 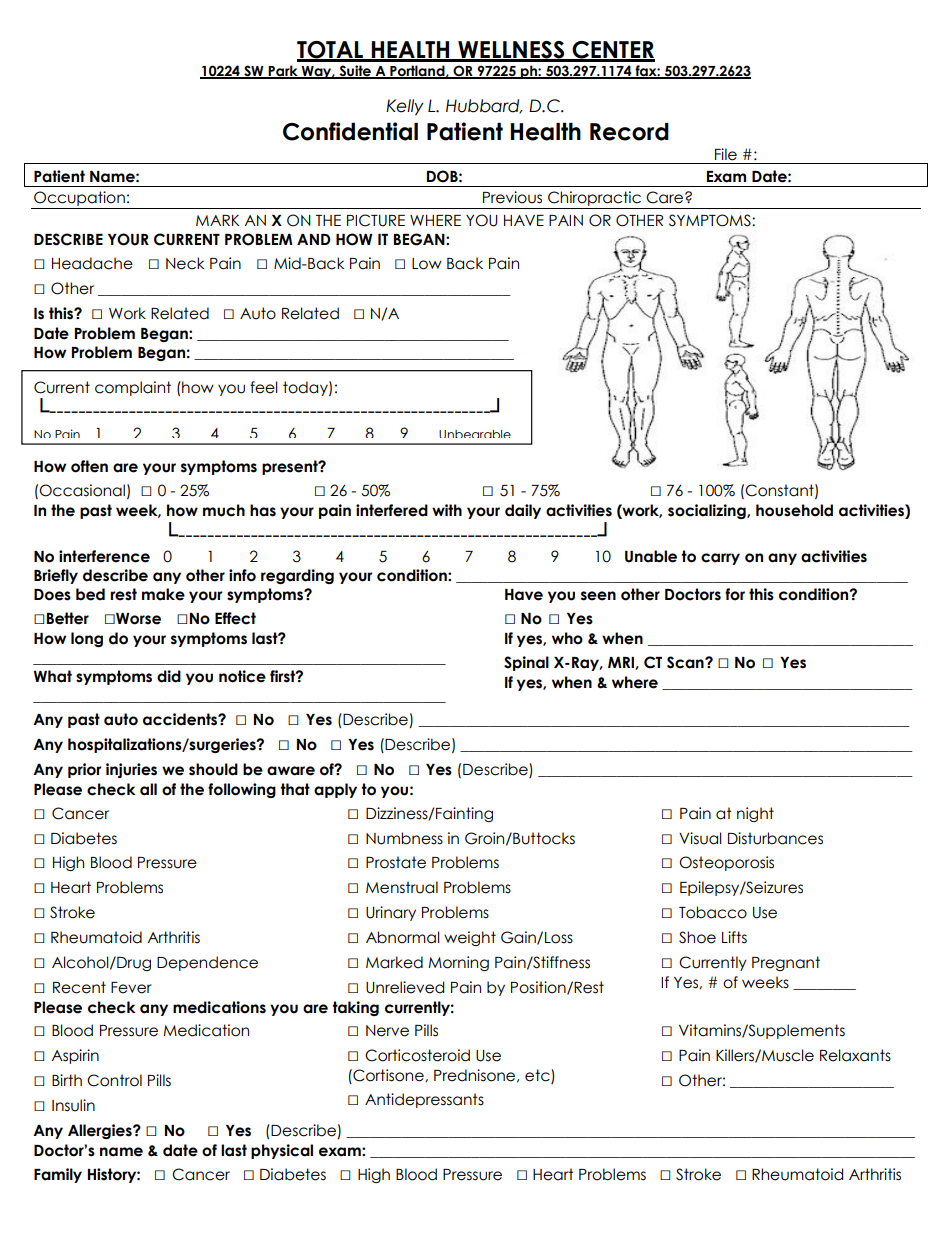 What do you see at coordinates (726, 863) in the screenshot?
I see `Osteoporosis` at bounding box center [726, 863].
